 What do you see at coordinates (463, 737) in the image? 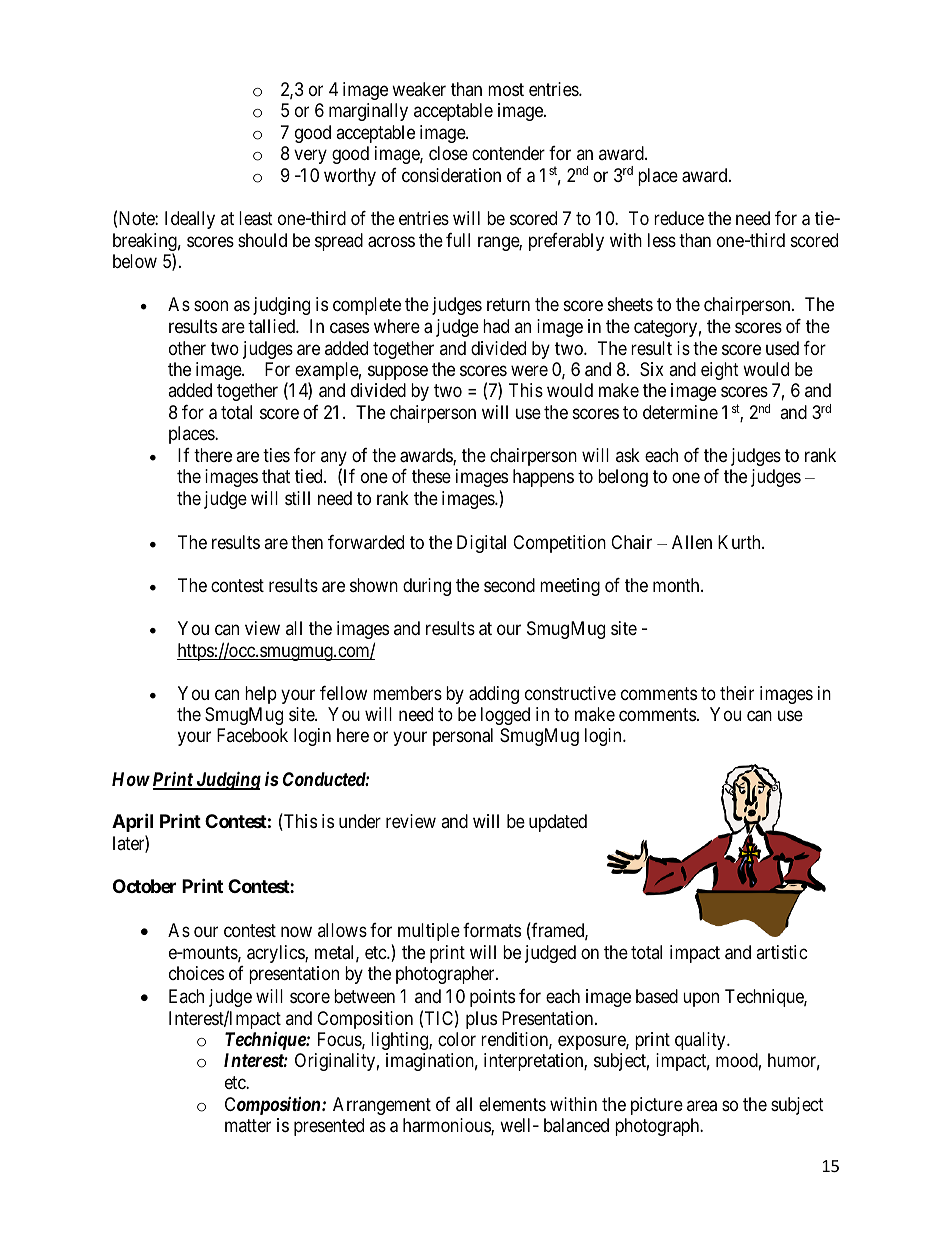
I see `personal` at bounding box center [463, 737].
